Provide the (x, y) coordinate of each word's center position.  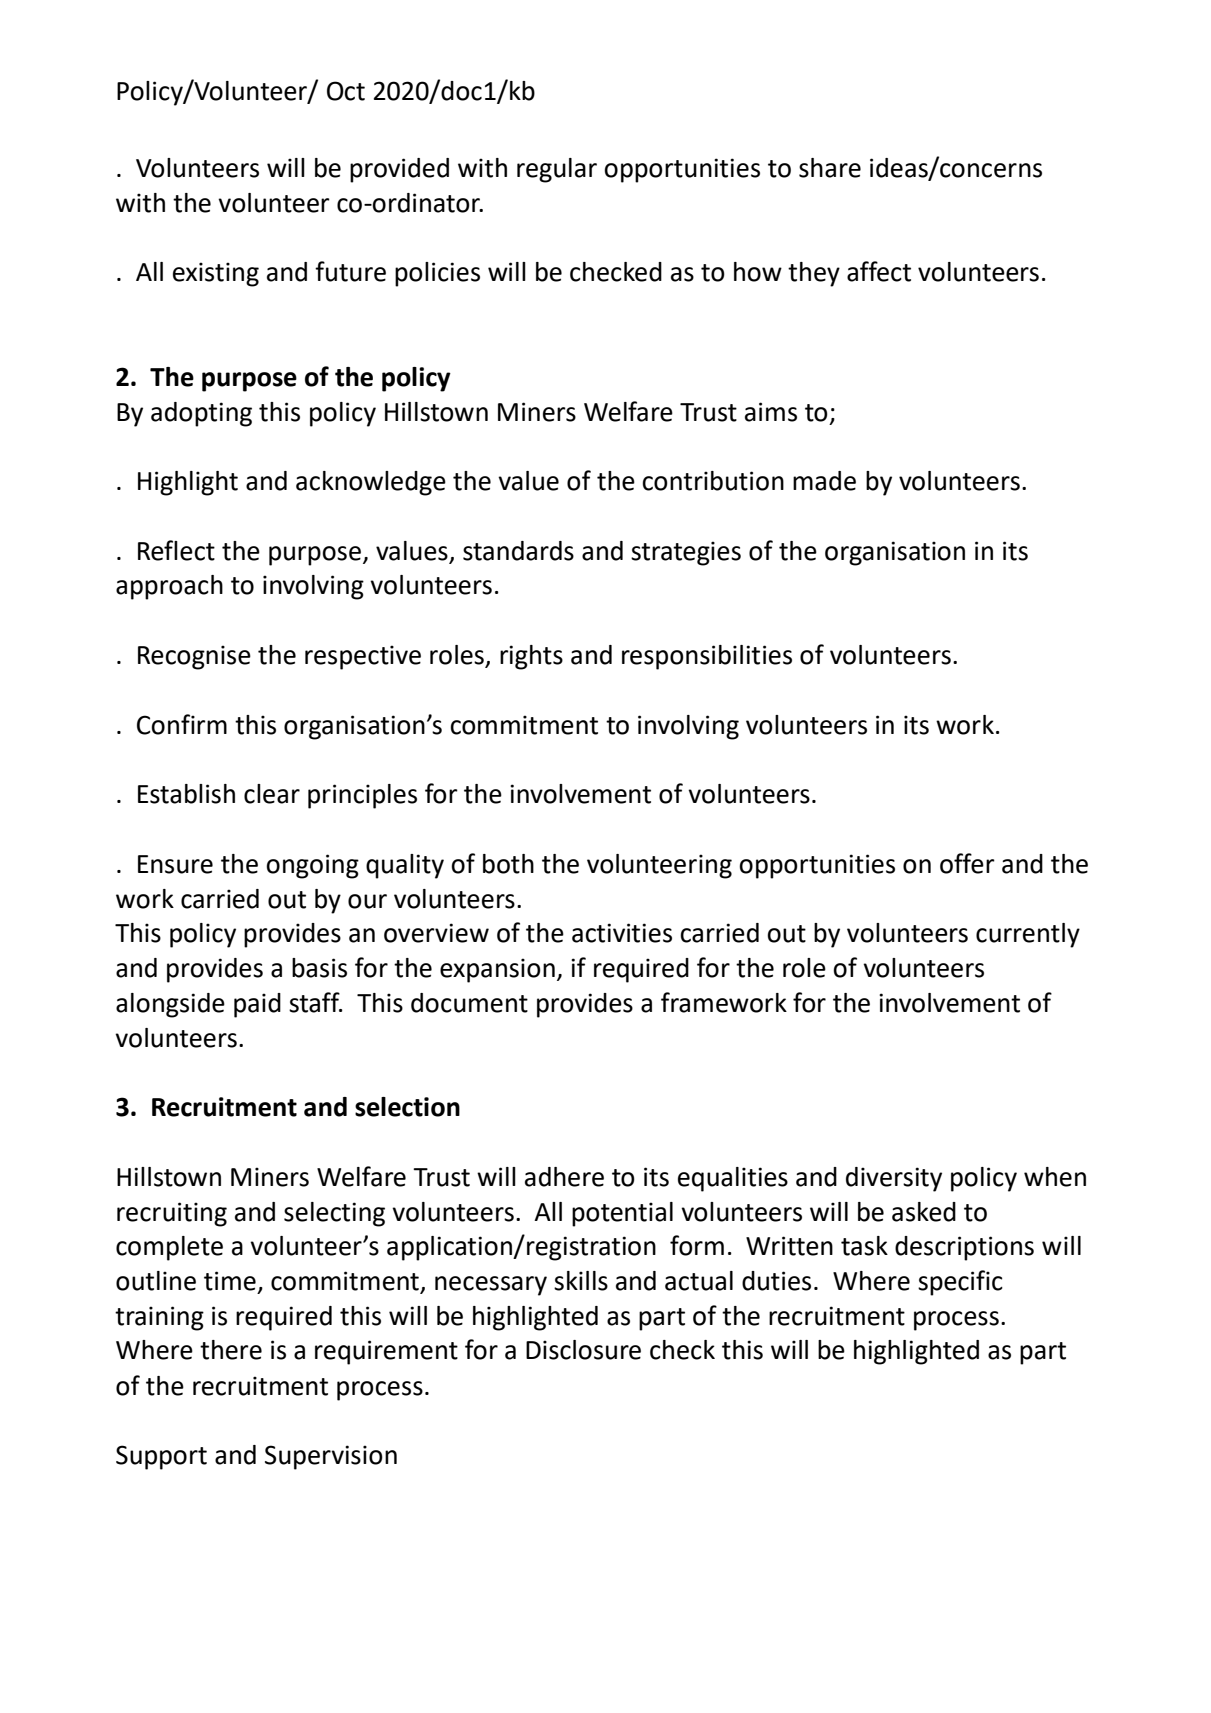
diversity (894, 1179)
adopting (201, 414)
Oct (346, 91)
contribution (713, 481)
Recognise (194, 657)
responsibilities (707, 657)
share (830, 168)
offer (967, 863)
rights (531, 657)
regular (557, 170)
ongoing (312, 866)
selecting (334, 1214)
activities (622, 933)
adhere (564, 1177)
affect (879, 271)
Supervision (331, 1457)
